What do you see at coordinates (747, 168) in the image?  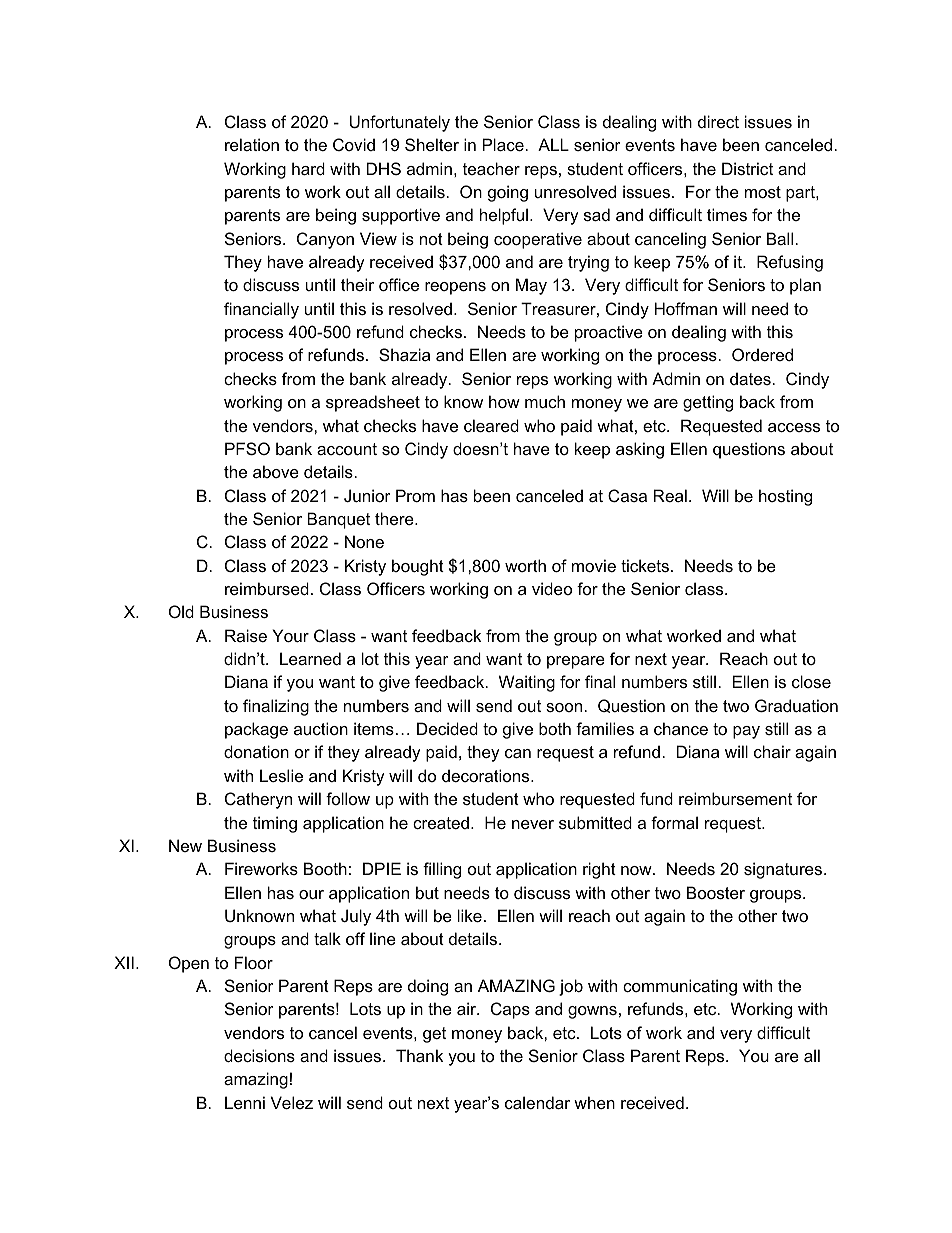 I see `District` at bounding box center [747, 168].
